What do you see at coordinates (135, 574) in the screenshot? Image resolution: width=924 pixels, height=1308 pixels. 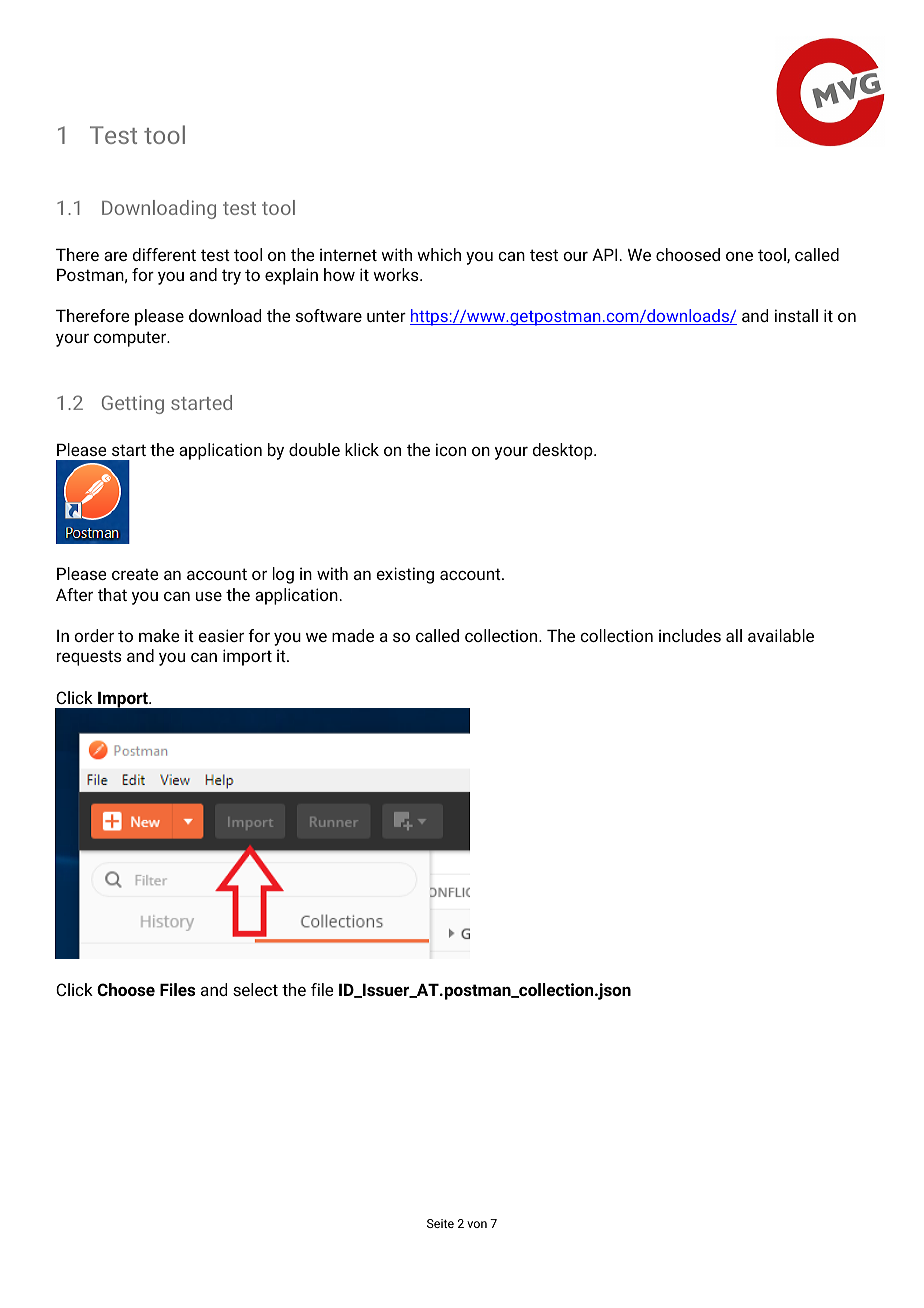 I see `create` at bounding box center [135, 574].
